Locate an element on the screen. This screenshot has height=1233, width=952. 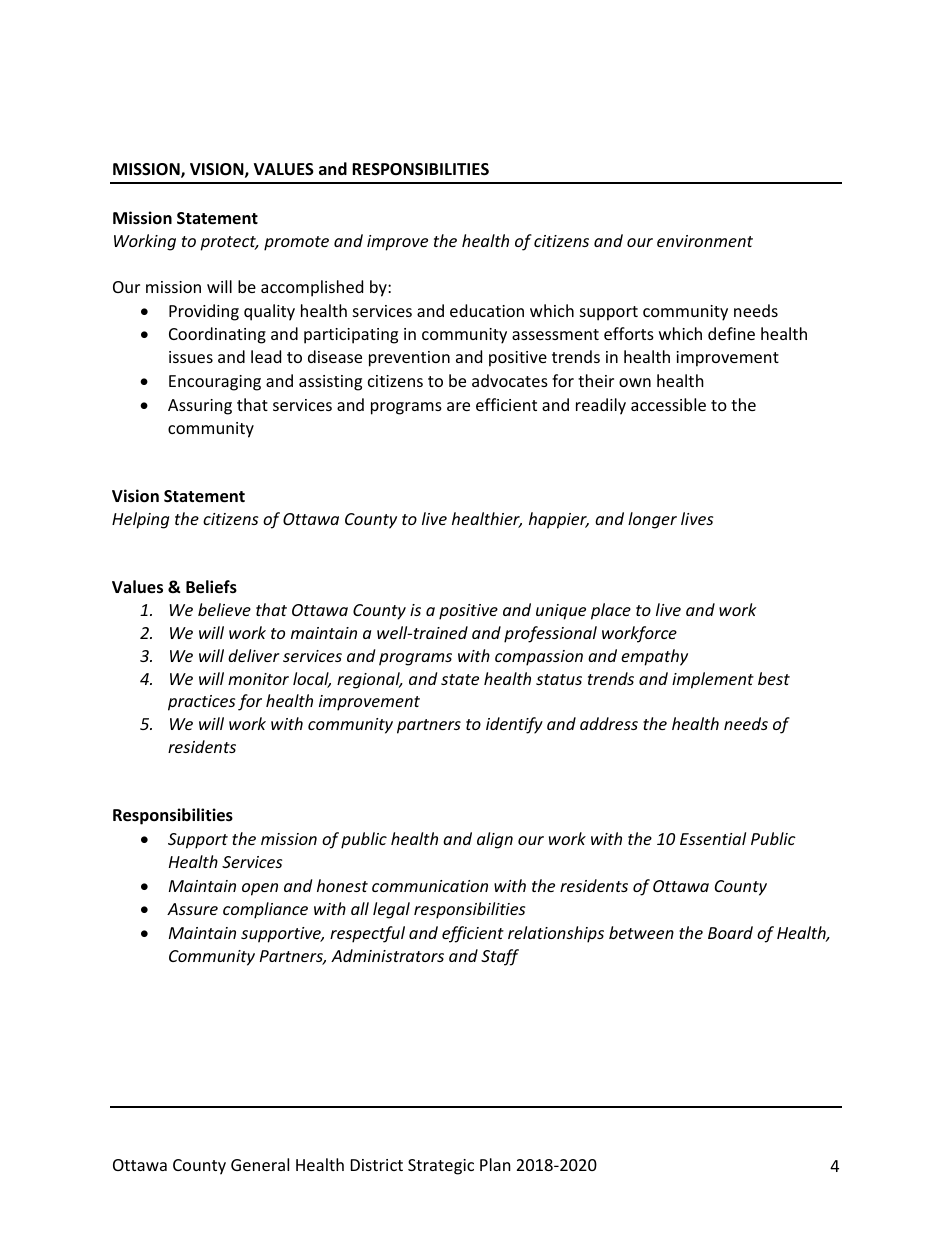
Providing is located at coordinates (204, 312).
